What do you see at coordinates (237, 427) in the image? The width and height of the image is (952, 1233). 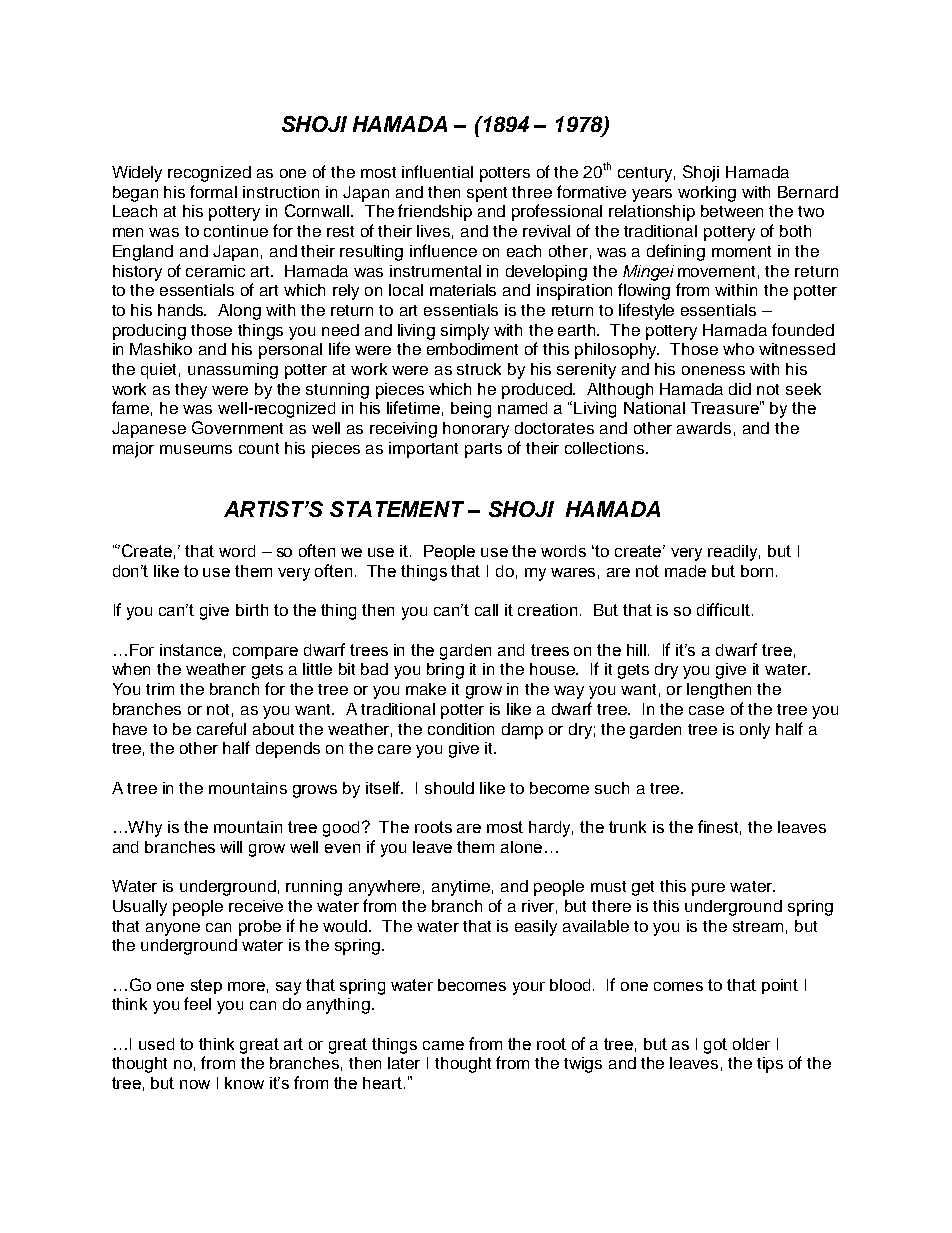 I see `Government` at bounding box center [237, 427].
